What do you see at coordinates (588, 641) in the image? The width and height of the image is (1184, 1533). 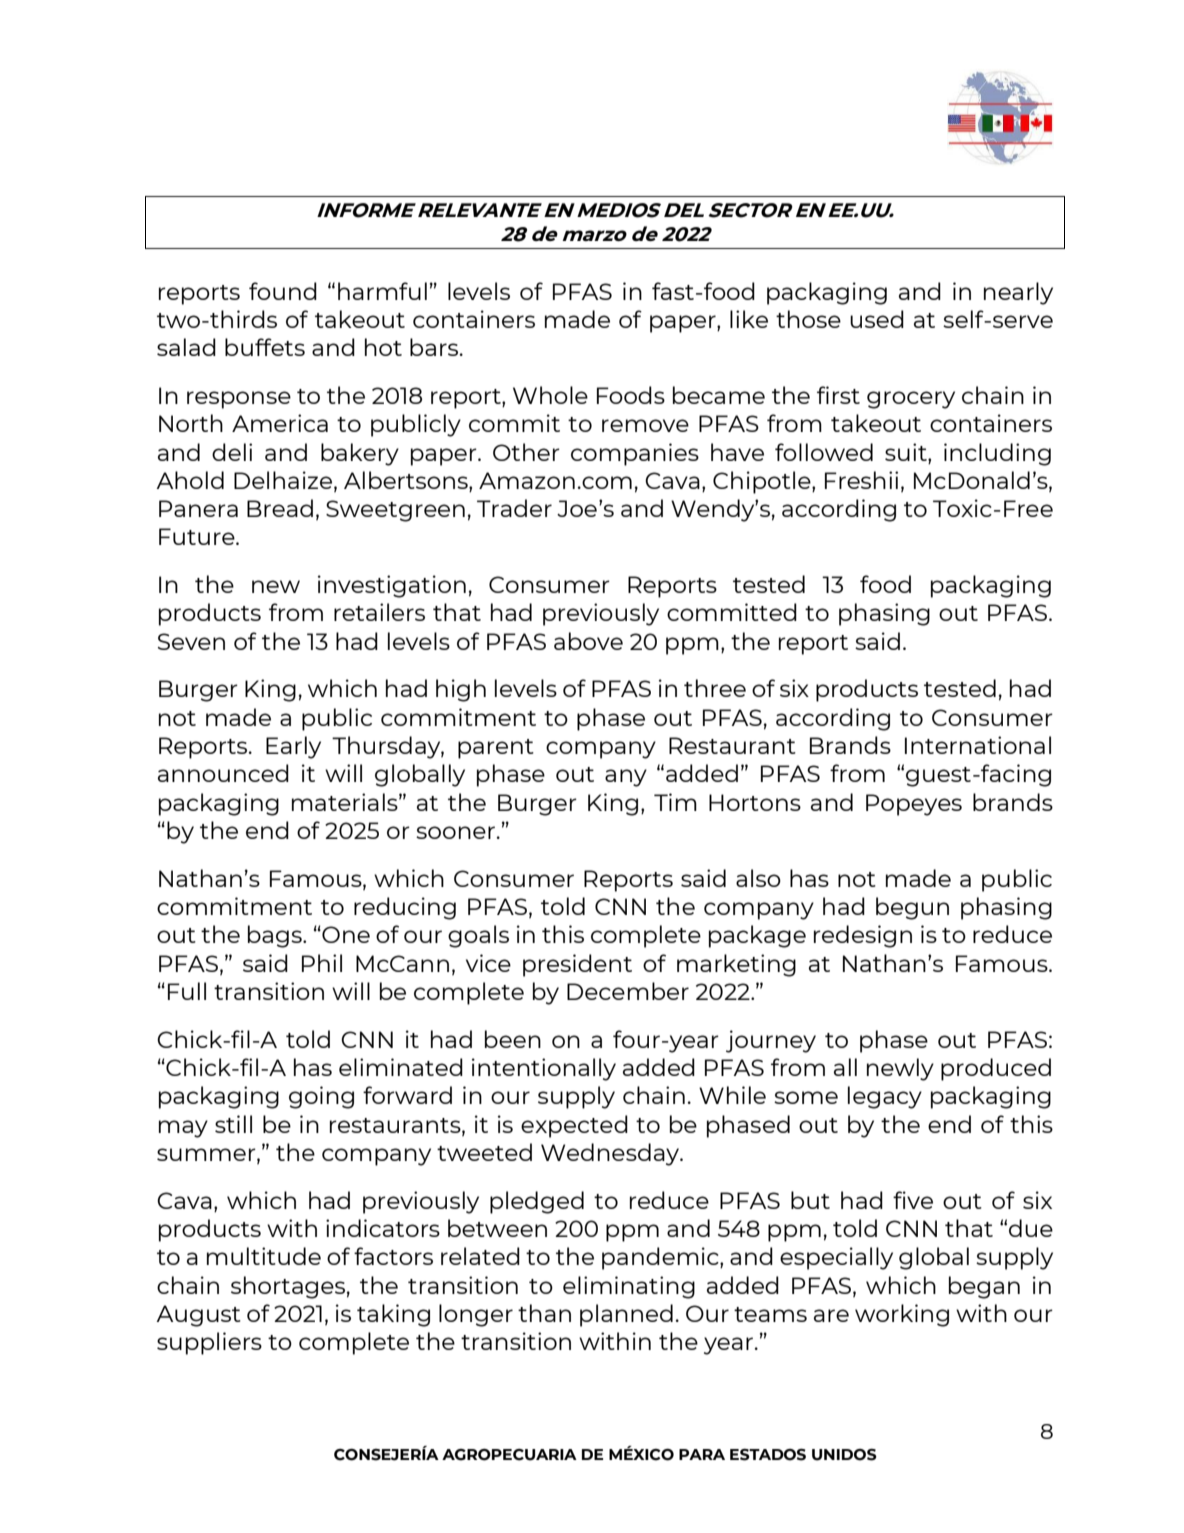 I see `above` at bounding box center [588, 641].
